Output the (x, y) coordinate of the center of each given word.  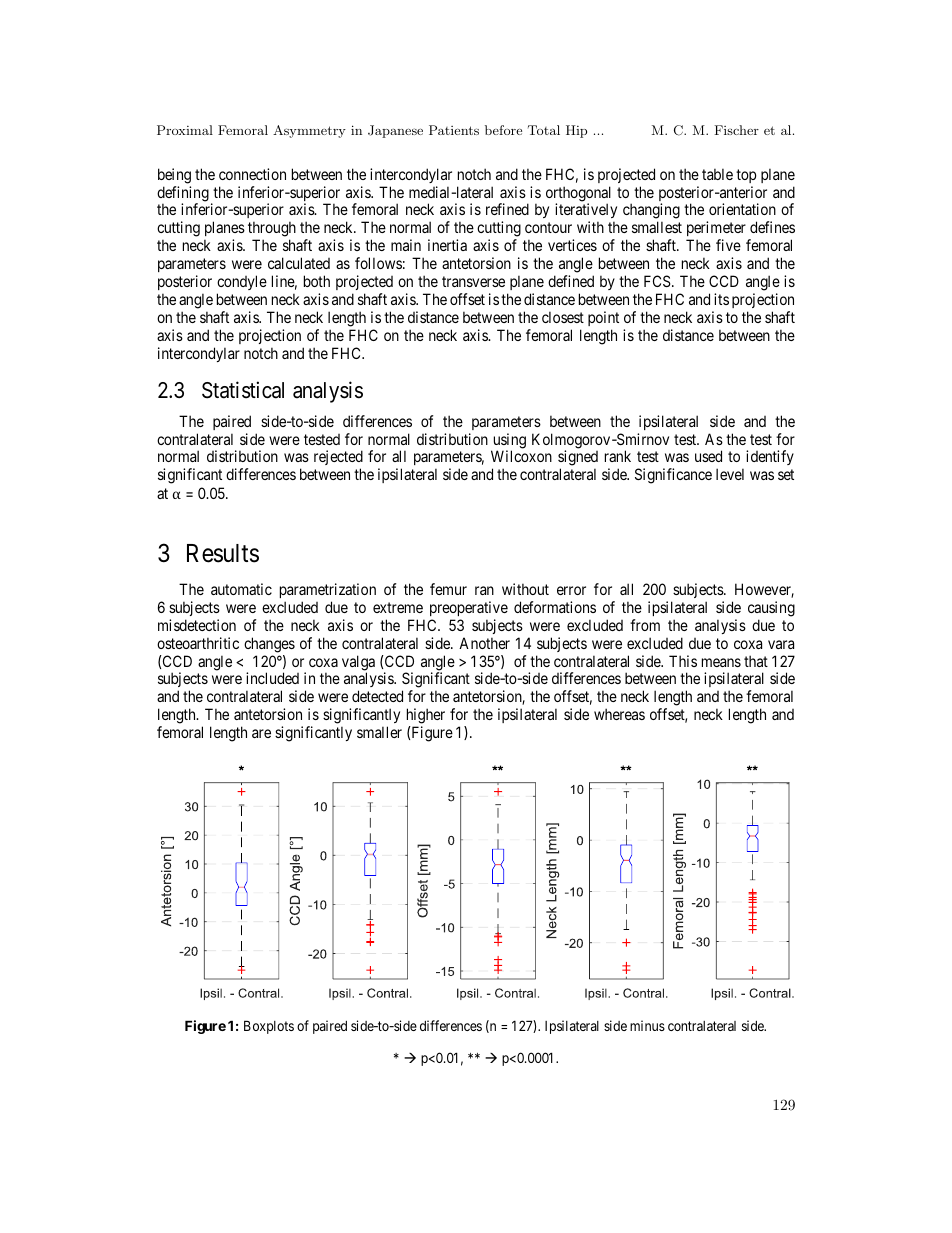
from (645, 625)
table (717, 174)
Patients (454, 130)
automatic (241, 589)
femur (448, 589)
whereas (619, 714)
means (721, 662)
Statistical (243, 390)
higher (426, 717)
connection (252, 174)
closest (563, 317)
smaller (379, 732)
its (721, 299)
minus (647, 1025)
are (261, 733)
